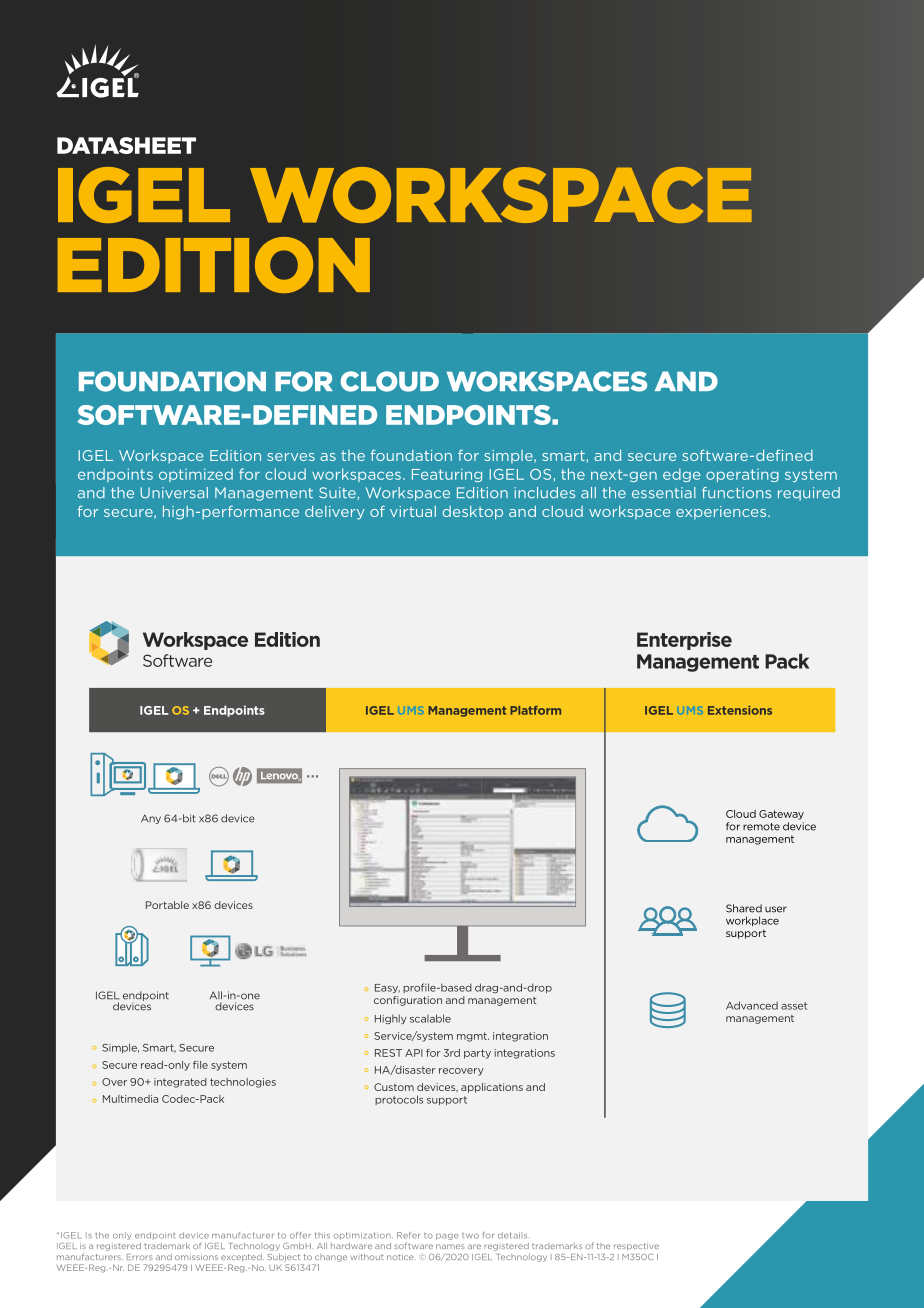 The width and height of the image is (924, 1308). I want to click on omissions, so click(196, 1257).
